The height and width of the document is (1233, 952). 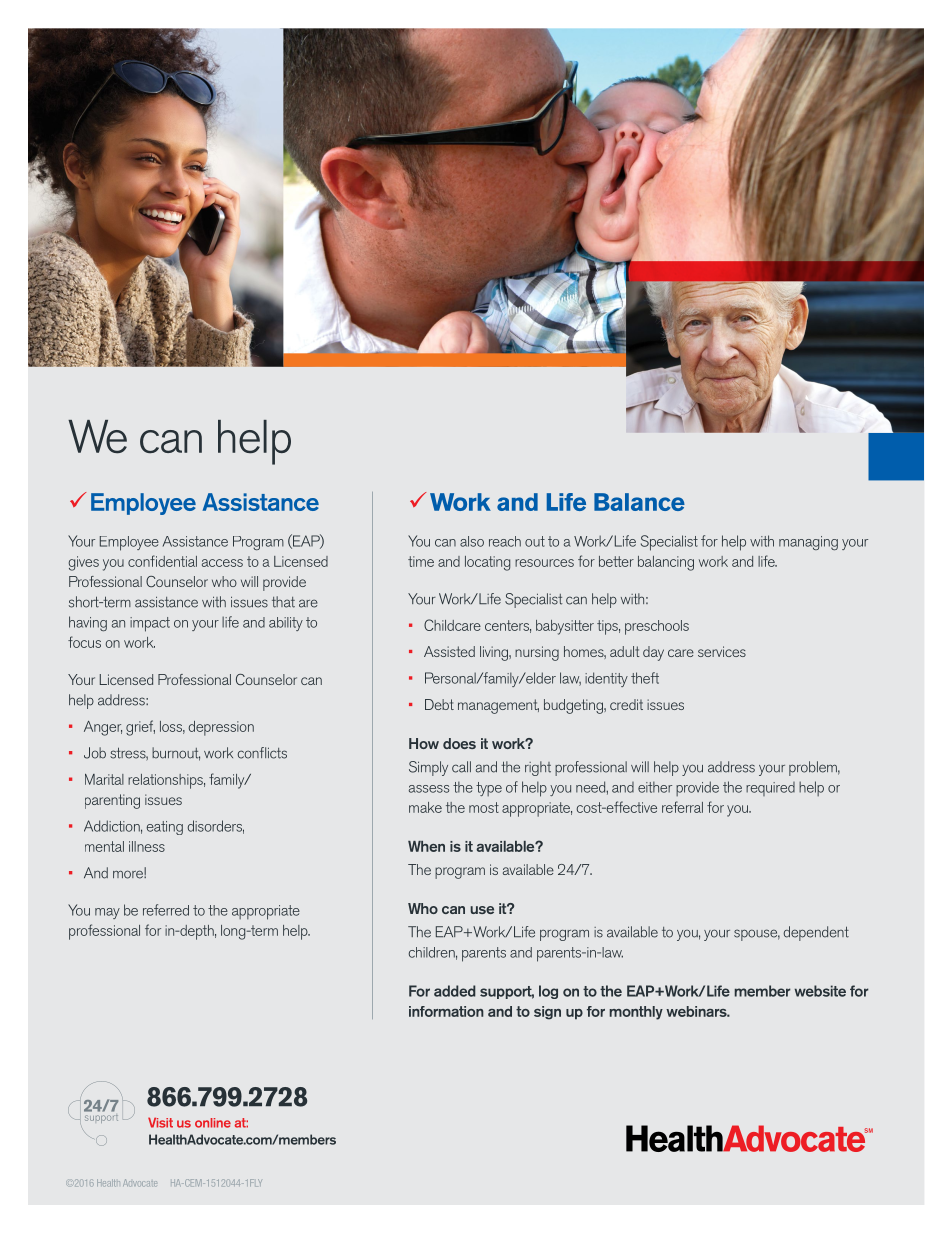 I want to click on make, so click(x=425, y=807).
